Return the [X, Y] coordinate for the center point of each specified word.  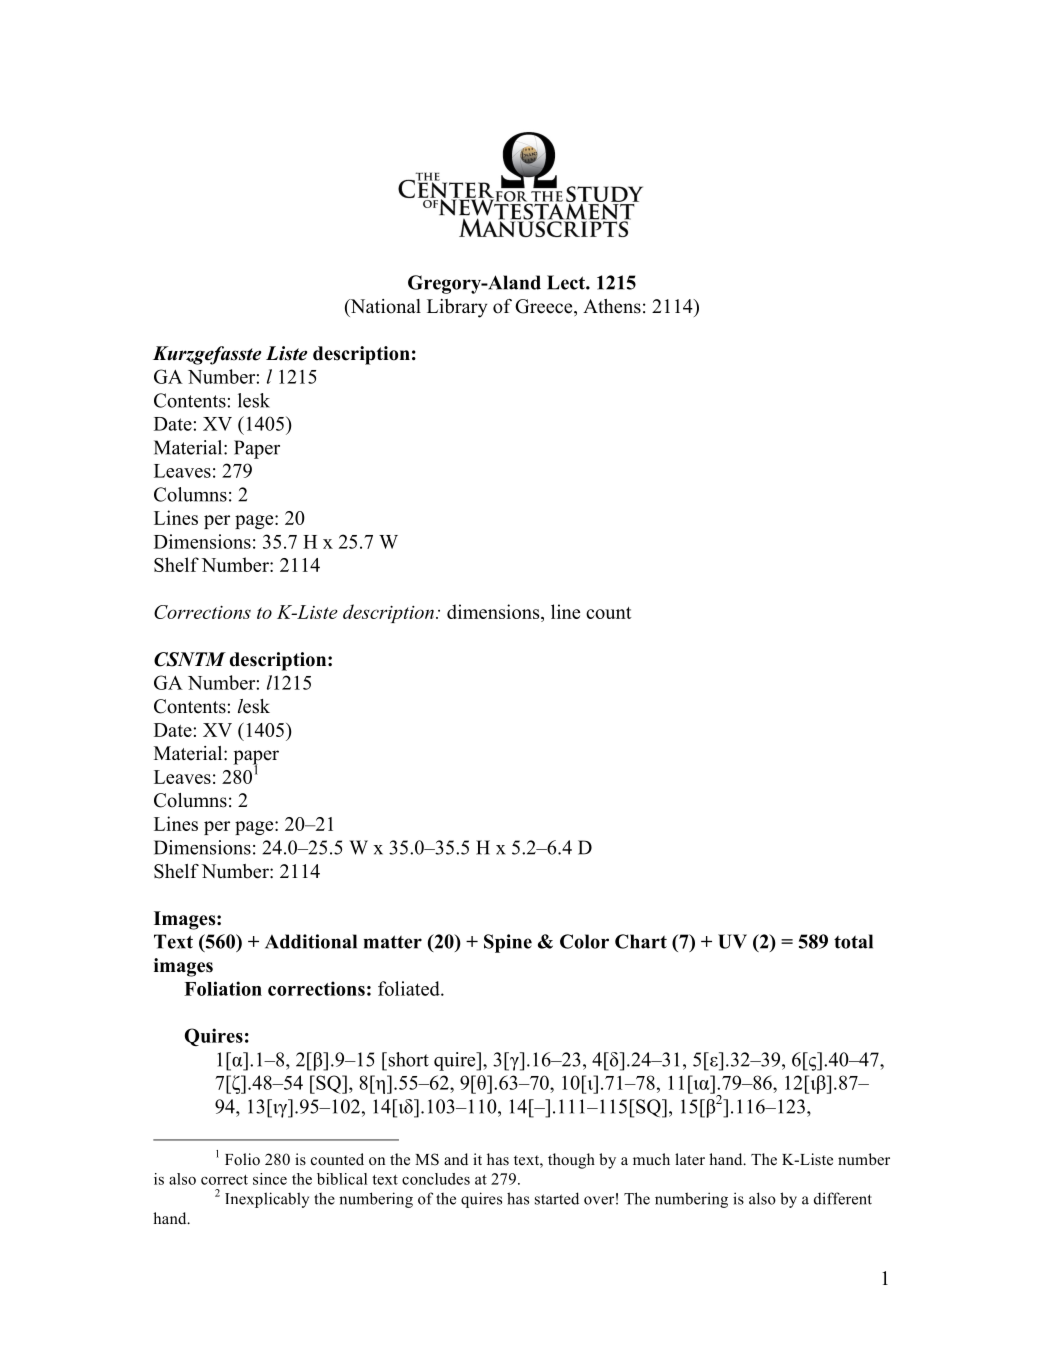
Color [584, 941]
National [384, 307]
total [853, 941]
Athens [612, 306]
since [270, 1179]
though [571, 1161]
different [843, 1198]
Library [457, 308]
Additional [311, 941]
